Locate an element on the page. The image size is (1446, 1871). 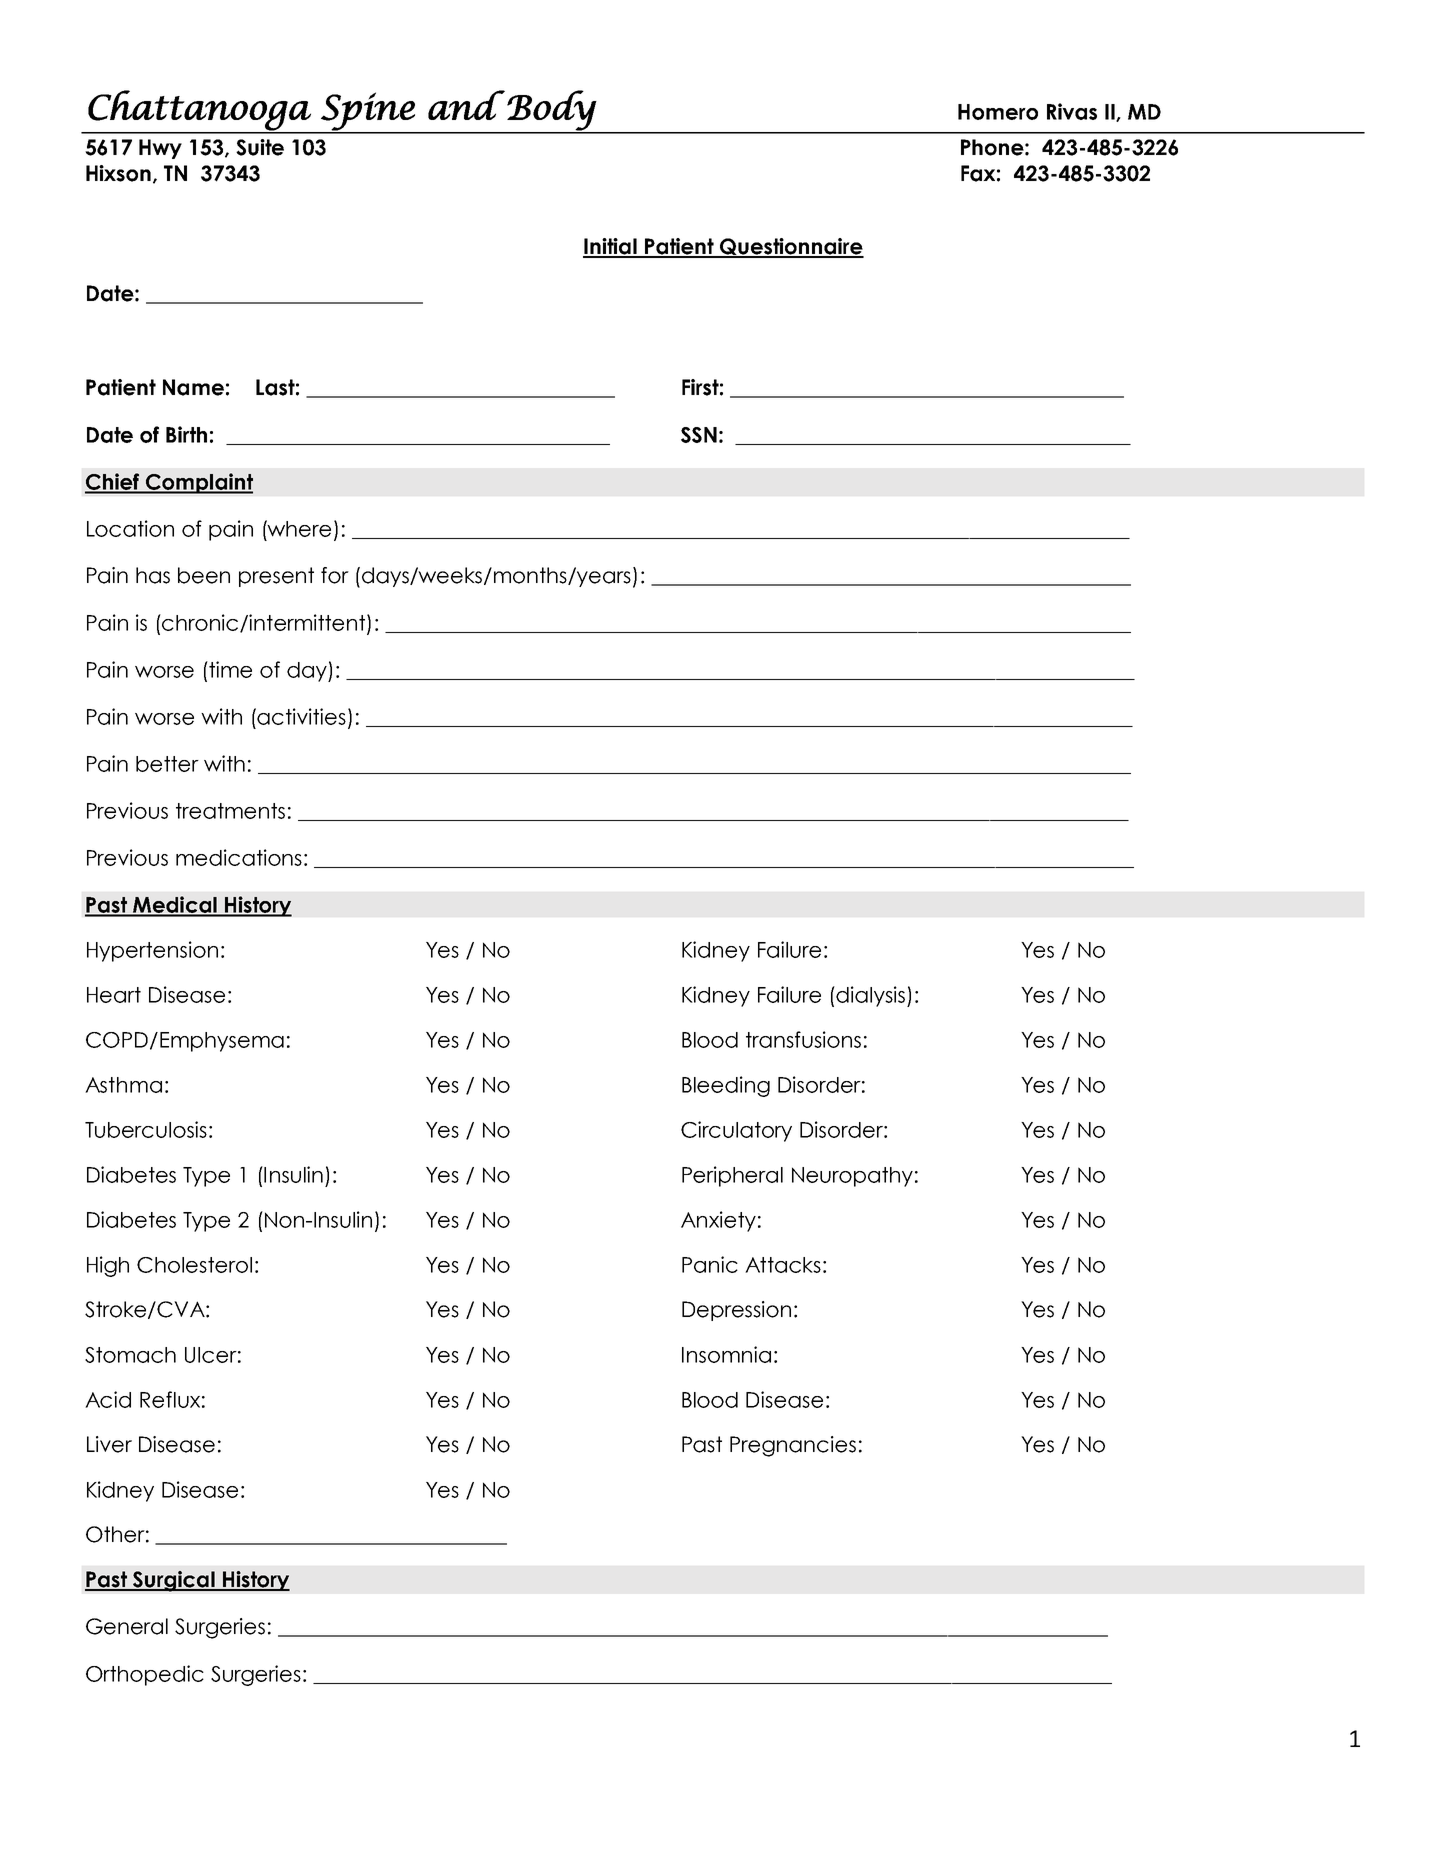
dialysis is located at coordinates (872, 996).
